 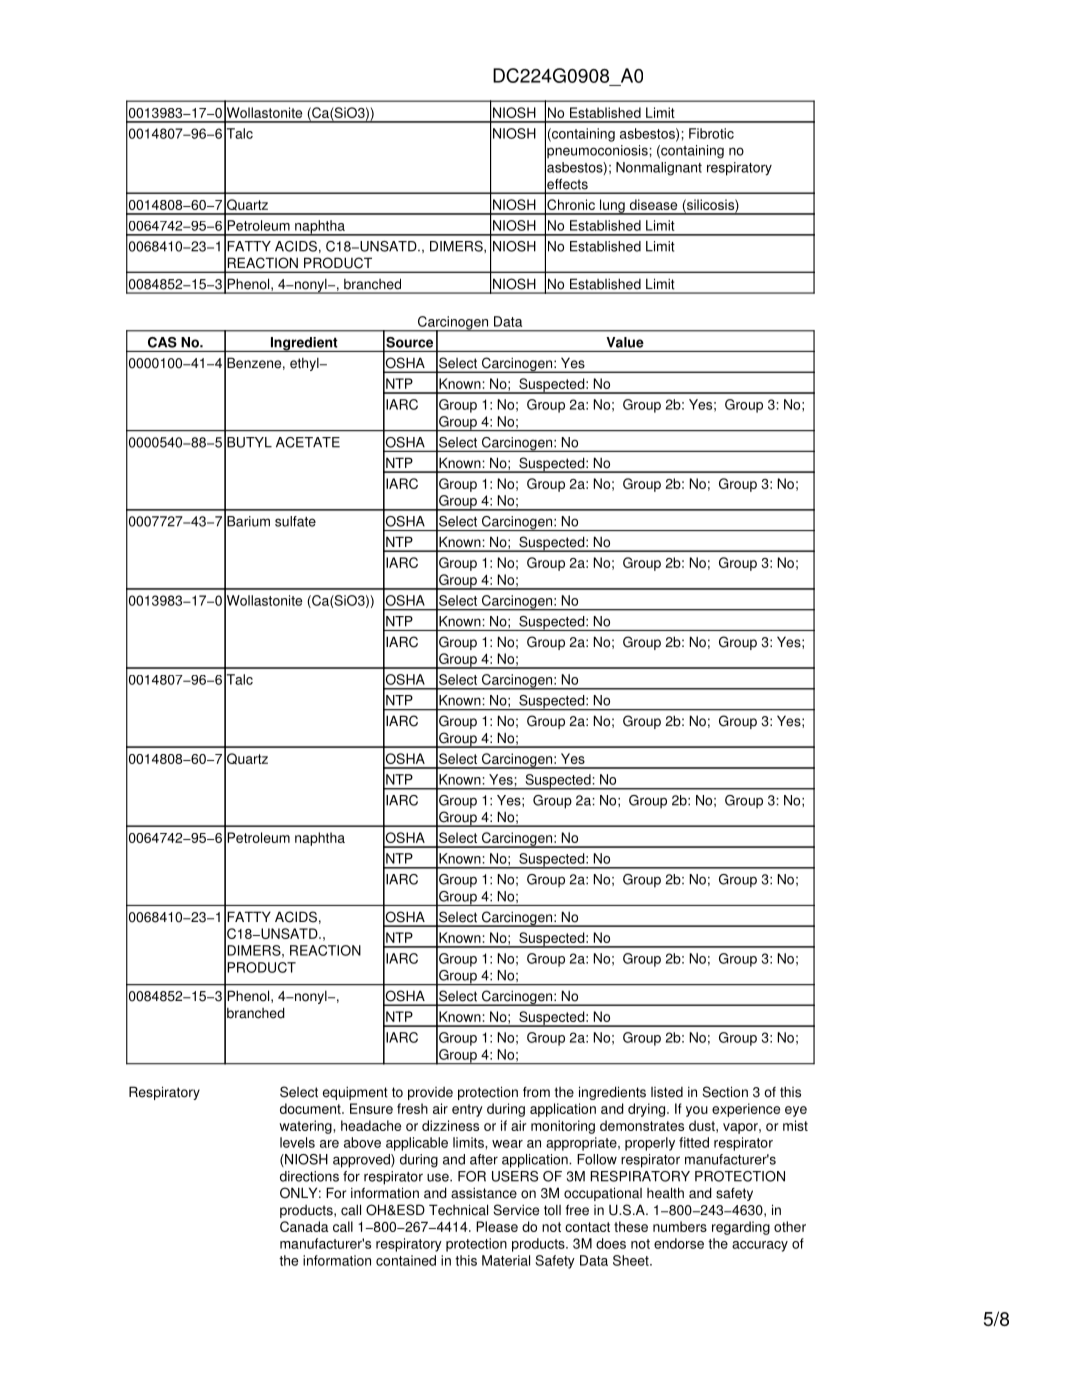 What do you see at coordinates (295, 521) in the screenshot?
I see `sulfate` at bounding box center [295, 521].
